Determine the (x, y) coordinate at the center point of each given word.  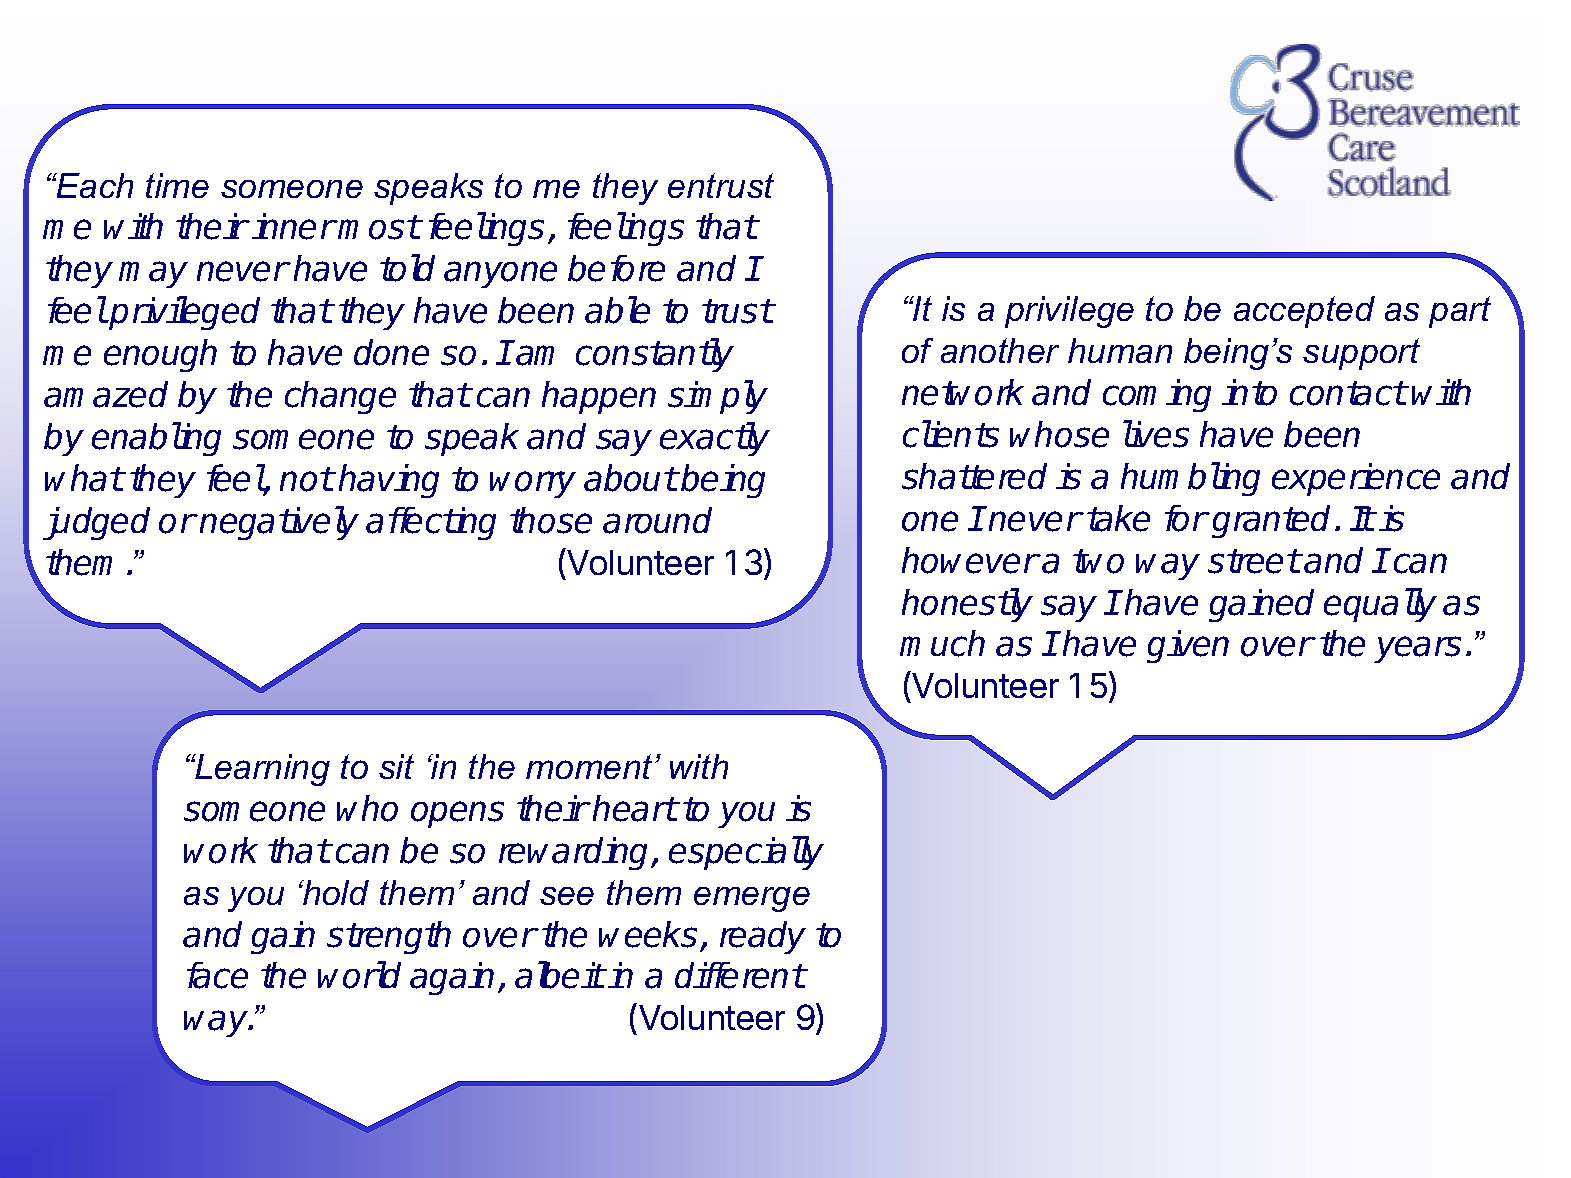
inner (293, 226)
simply (718, 397)
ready (763, 937)
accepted (1304, 312)
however (970, 560)
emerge (752, 899)
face (217, 975)
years (1417, 649)
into (1249, 392)
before (616, 268)
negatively (279, 523)
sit (396, 766)
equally (1380, 605)
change (340, 397)
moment (589, 766)
